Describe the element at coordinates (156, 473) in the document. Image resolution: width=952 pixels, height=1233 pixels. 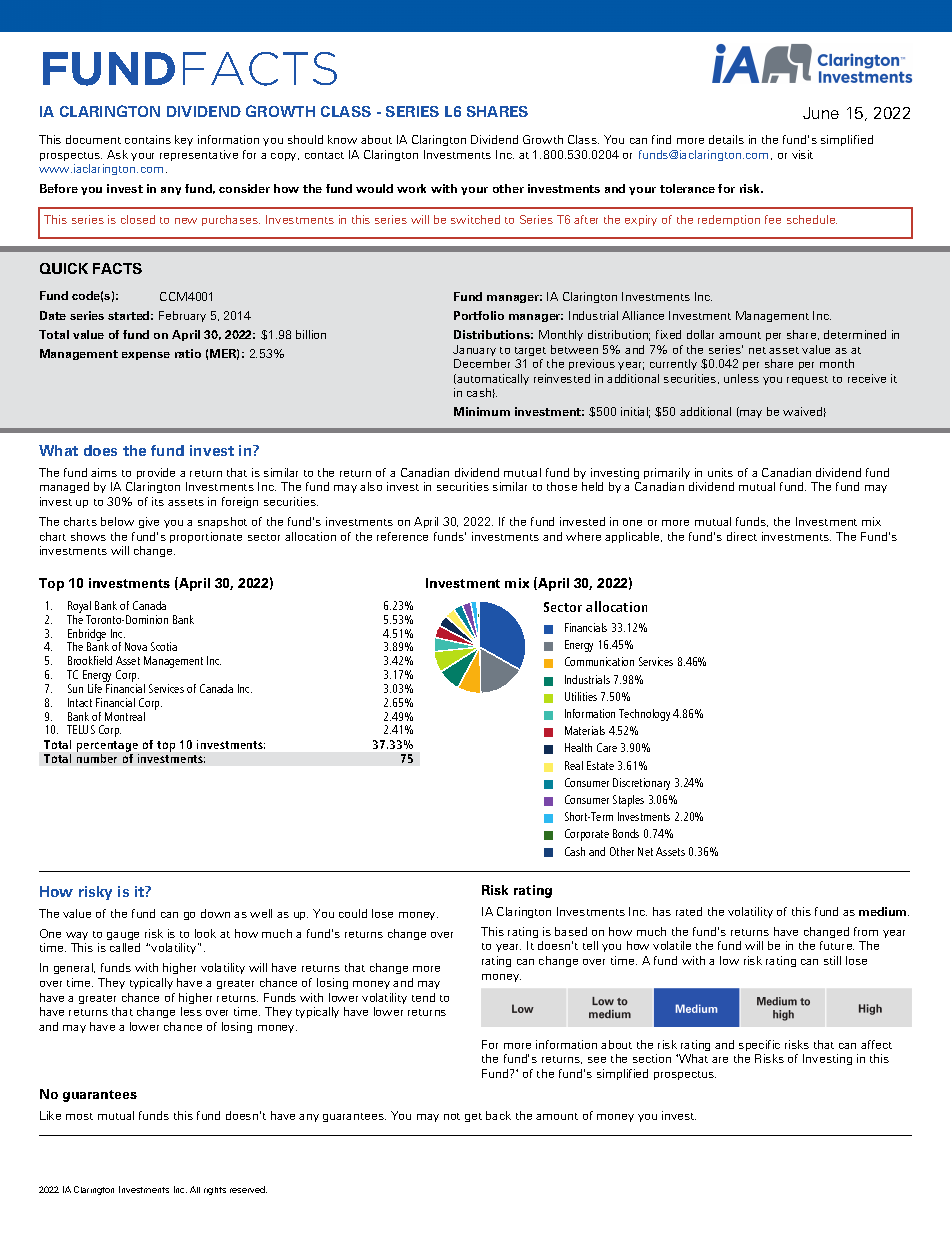
I see `provide` at that location.
